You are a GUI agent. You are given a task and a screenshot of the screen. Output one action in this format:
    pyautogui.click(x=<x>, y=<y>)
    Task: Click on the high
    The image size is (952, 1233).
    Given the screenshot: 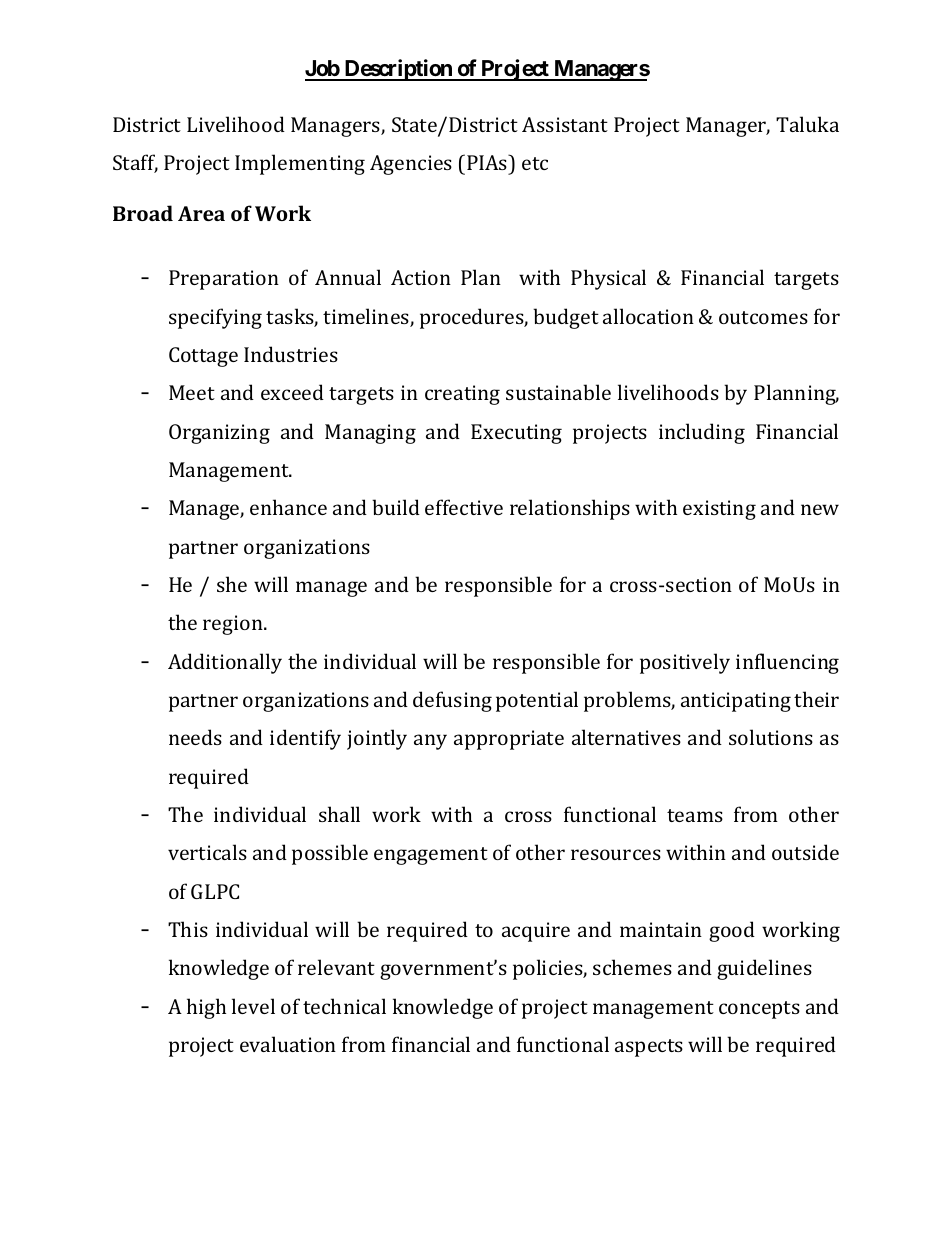 What is the action you would take?
    pyautogui.click(x=206, y=1008)
